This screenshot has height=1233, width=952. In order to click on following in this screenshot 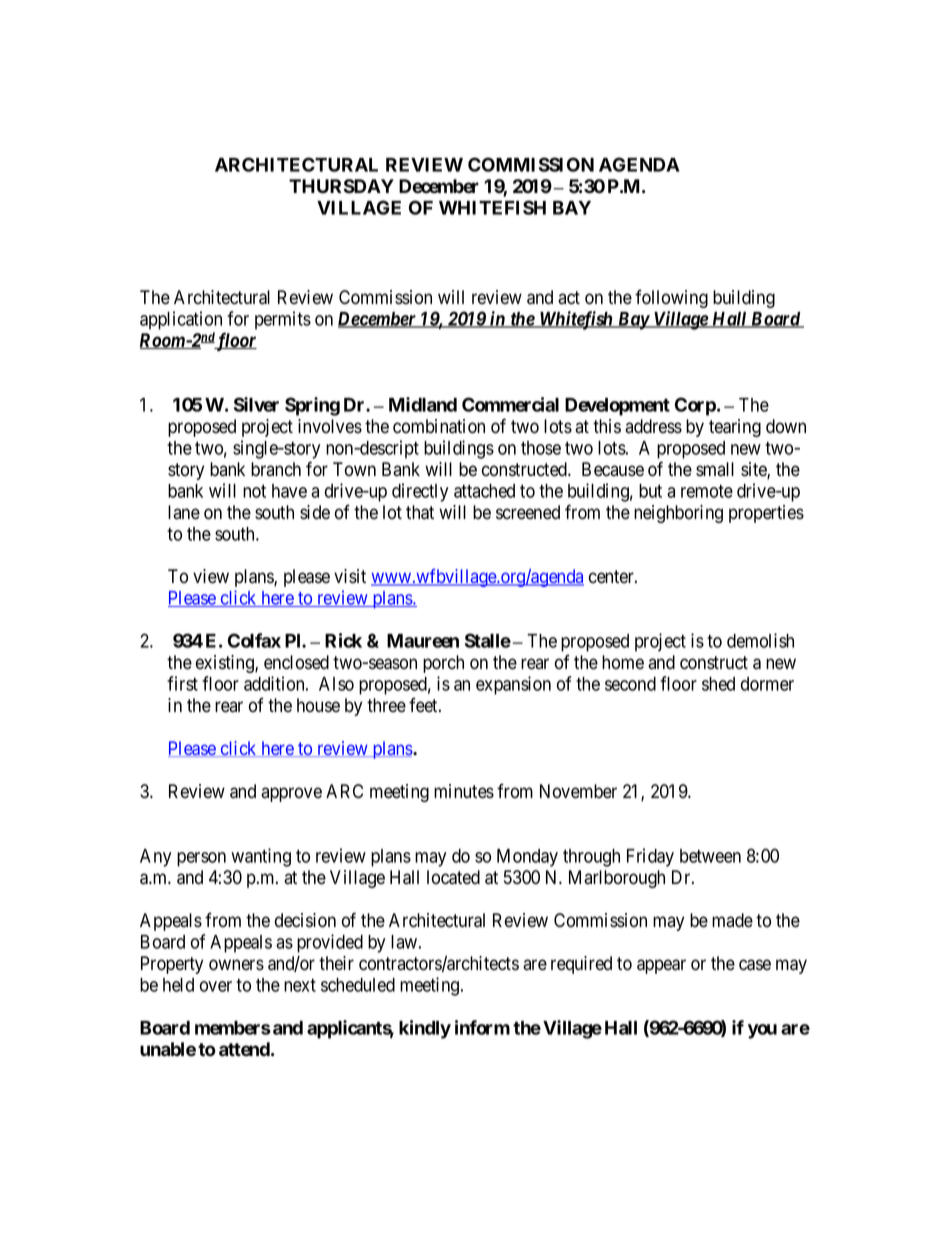, I will do `click(671, 298)`.
